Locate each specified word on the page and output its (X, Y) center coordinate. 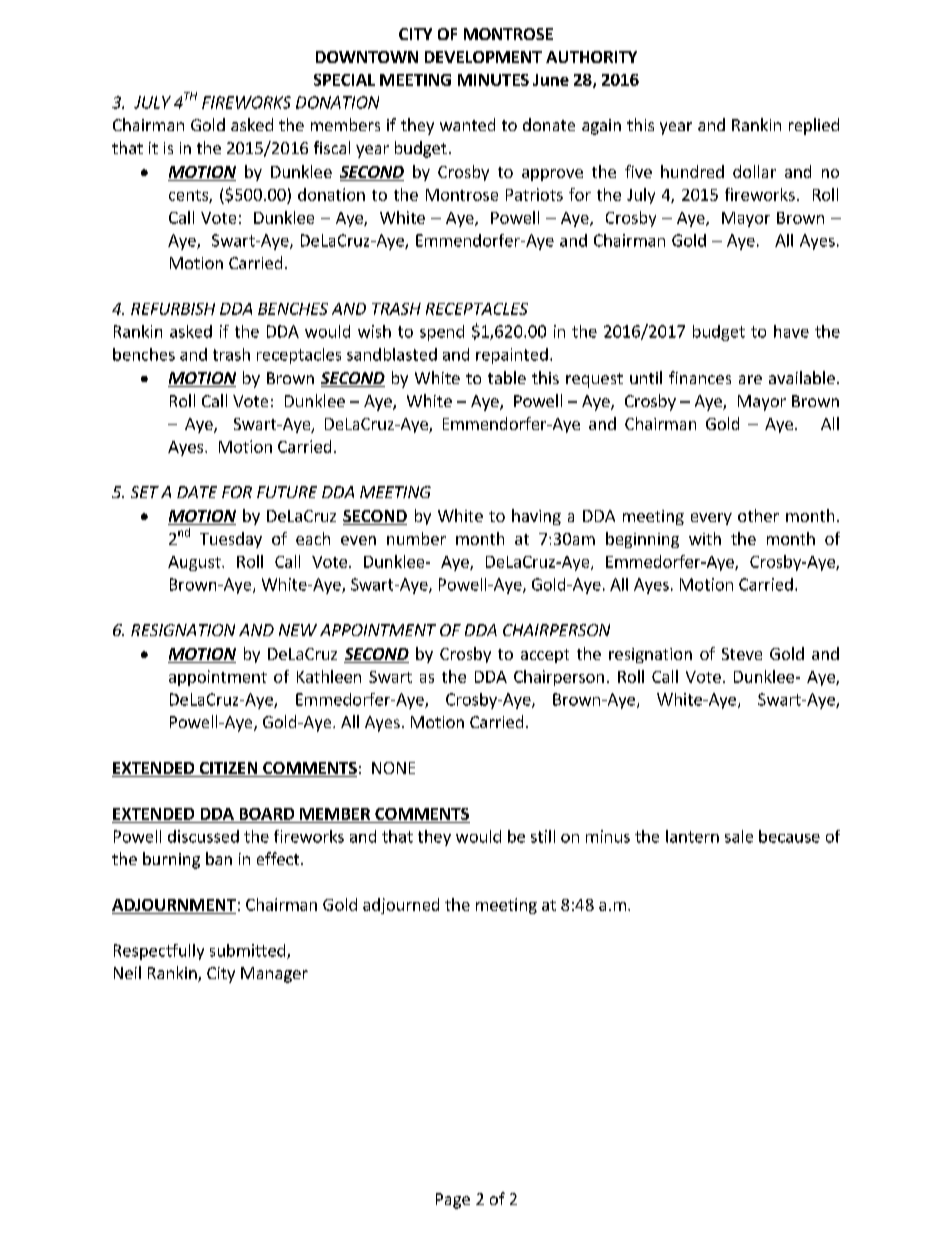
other (758, 515)
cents (189, 196)
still (543, 836)
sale (739, 836)
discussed (203, 836)
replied (814, 126)
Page (453, 1201)
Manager (274, 975)
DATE (197, 492)
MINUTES (493, 80)
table (507, 377)
